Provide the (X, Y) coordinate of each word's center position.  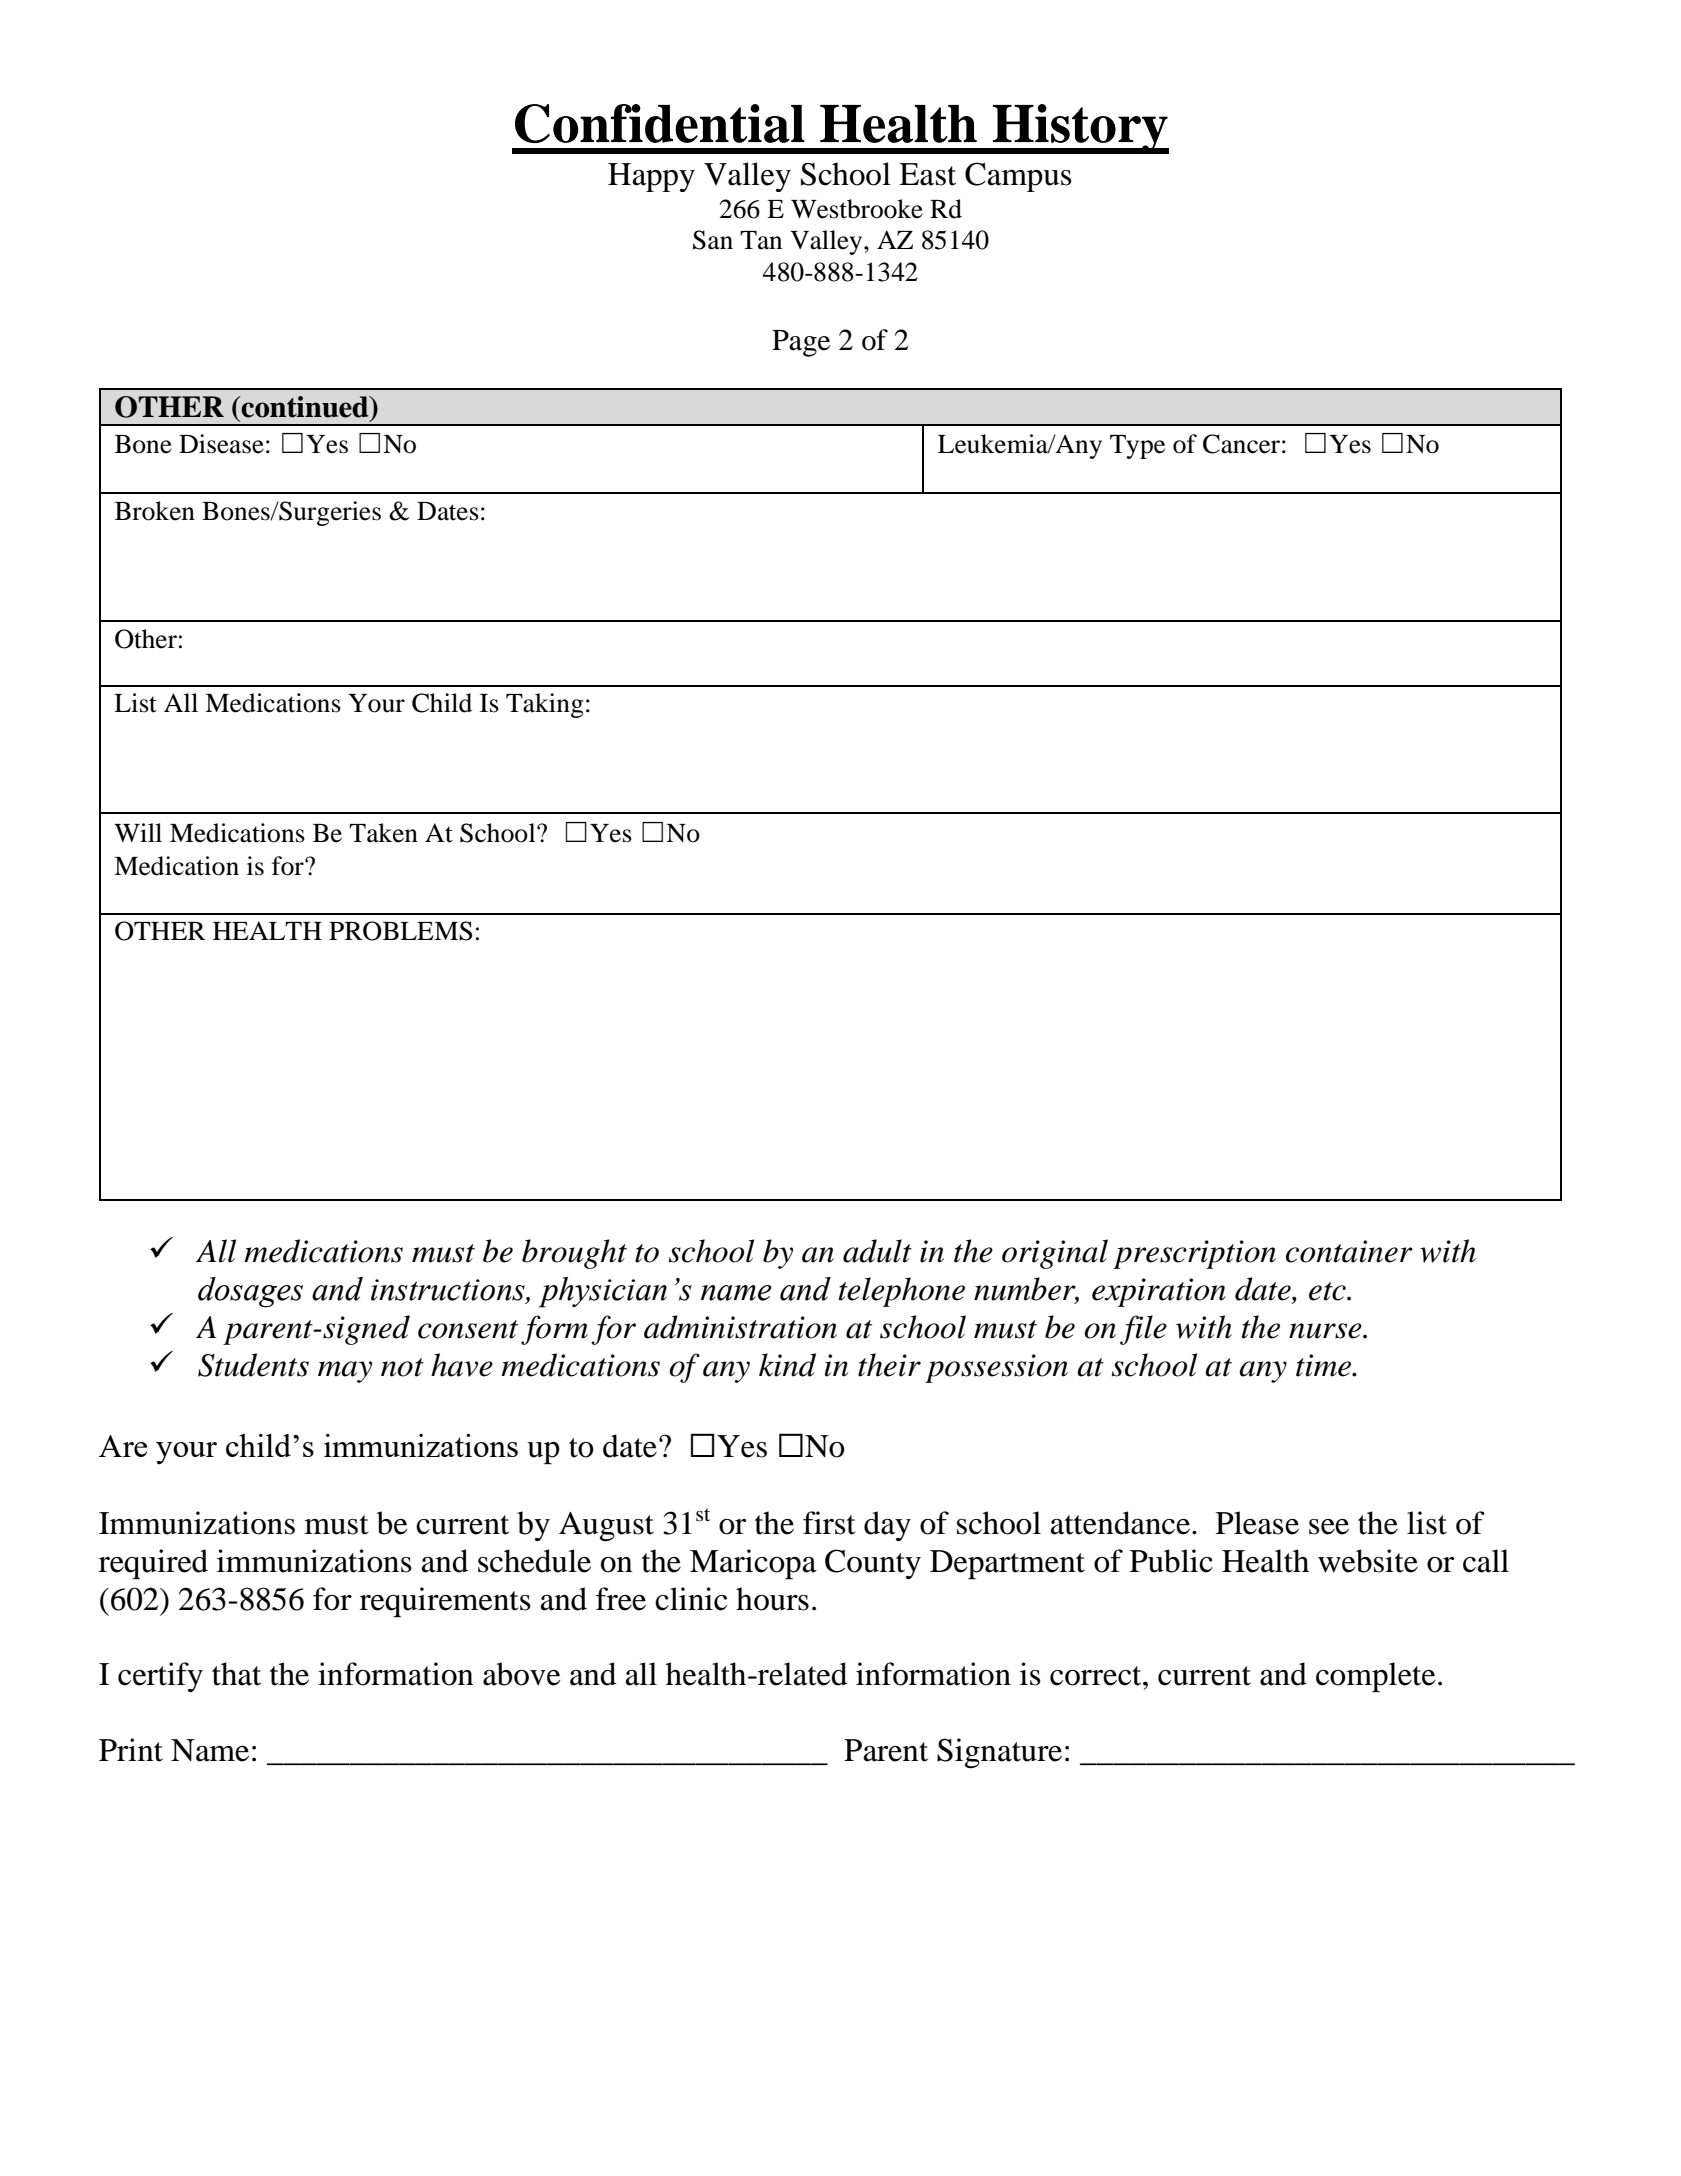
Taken (383, 833)
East (927, 174)
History (1079, 129)
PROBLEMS (401, 931)
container (1349, 1251)
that (236, 1674)
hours (772, 1599)
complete (1375, 1677)
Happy (651, 177)
